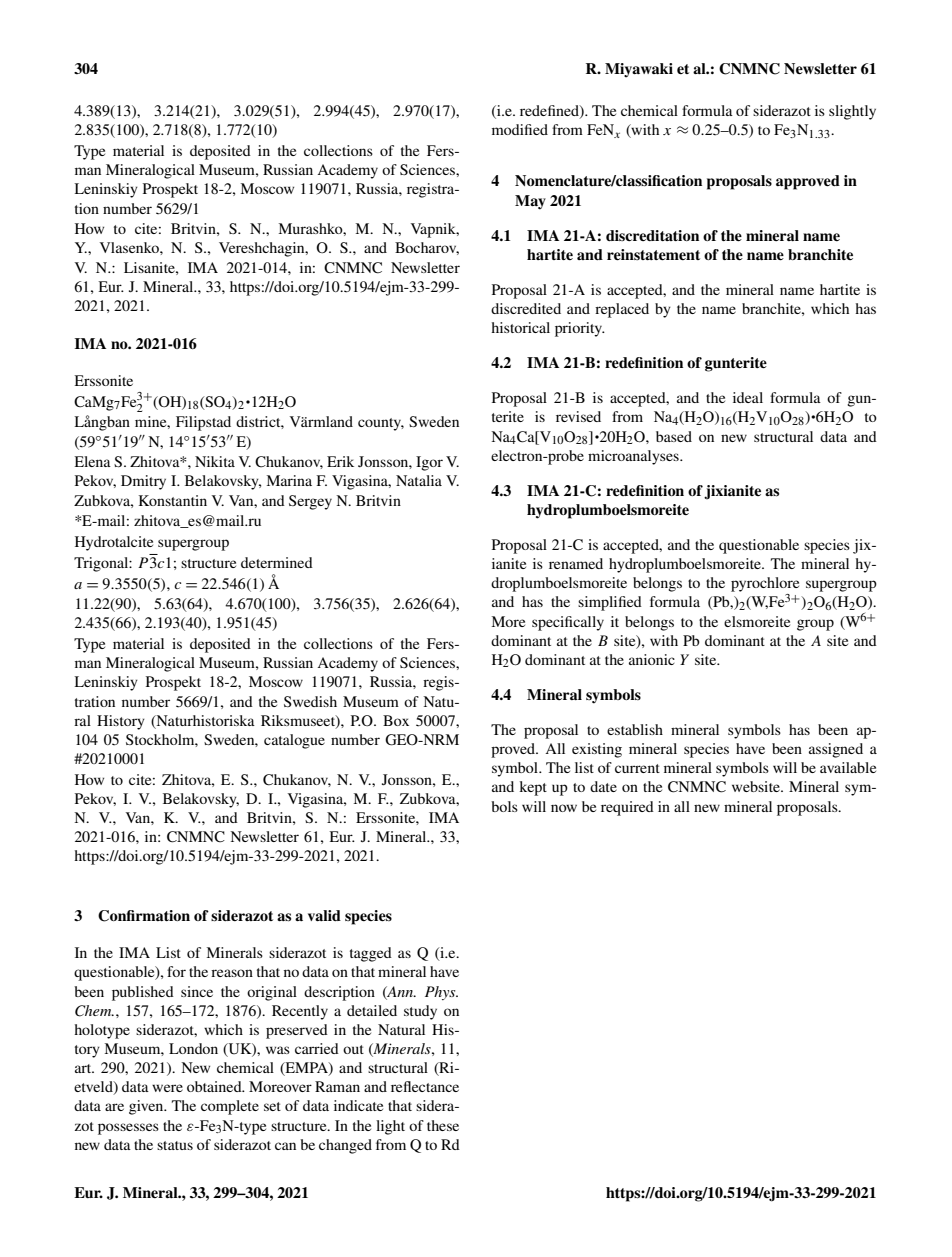  I want to click on these, so click(443, 1125).
